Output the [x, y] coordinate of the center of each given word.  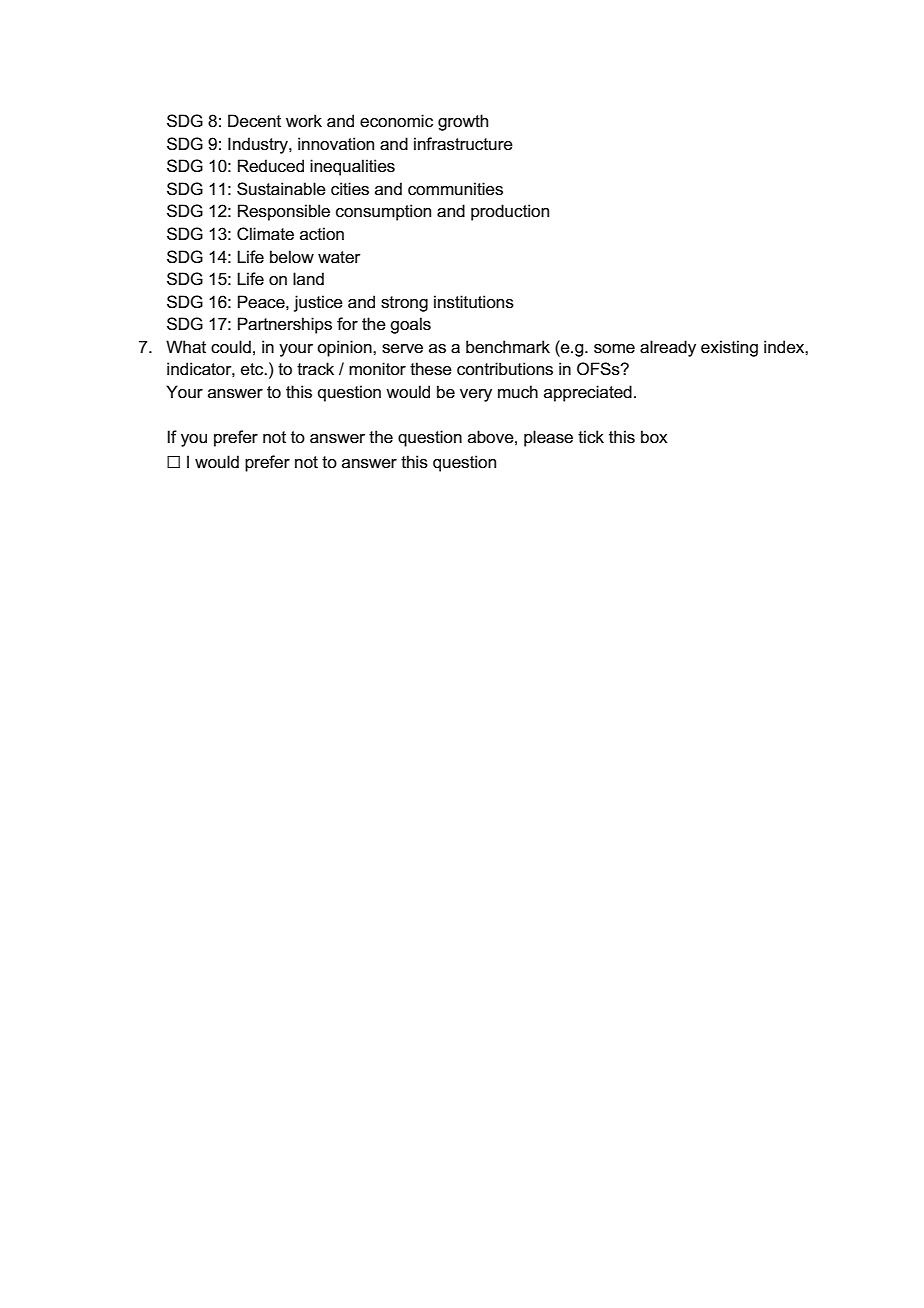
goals [410, 325]
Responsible [284, 212]
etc [253, 369]
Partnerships [285, 325]
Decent [254, 121]
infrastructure [463, 144]
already [668, 348]
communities [455, 189]
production [510, 212]
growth [463, 122]
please [548, 438]
